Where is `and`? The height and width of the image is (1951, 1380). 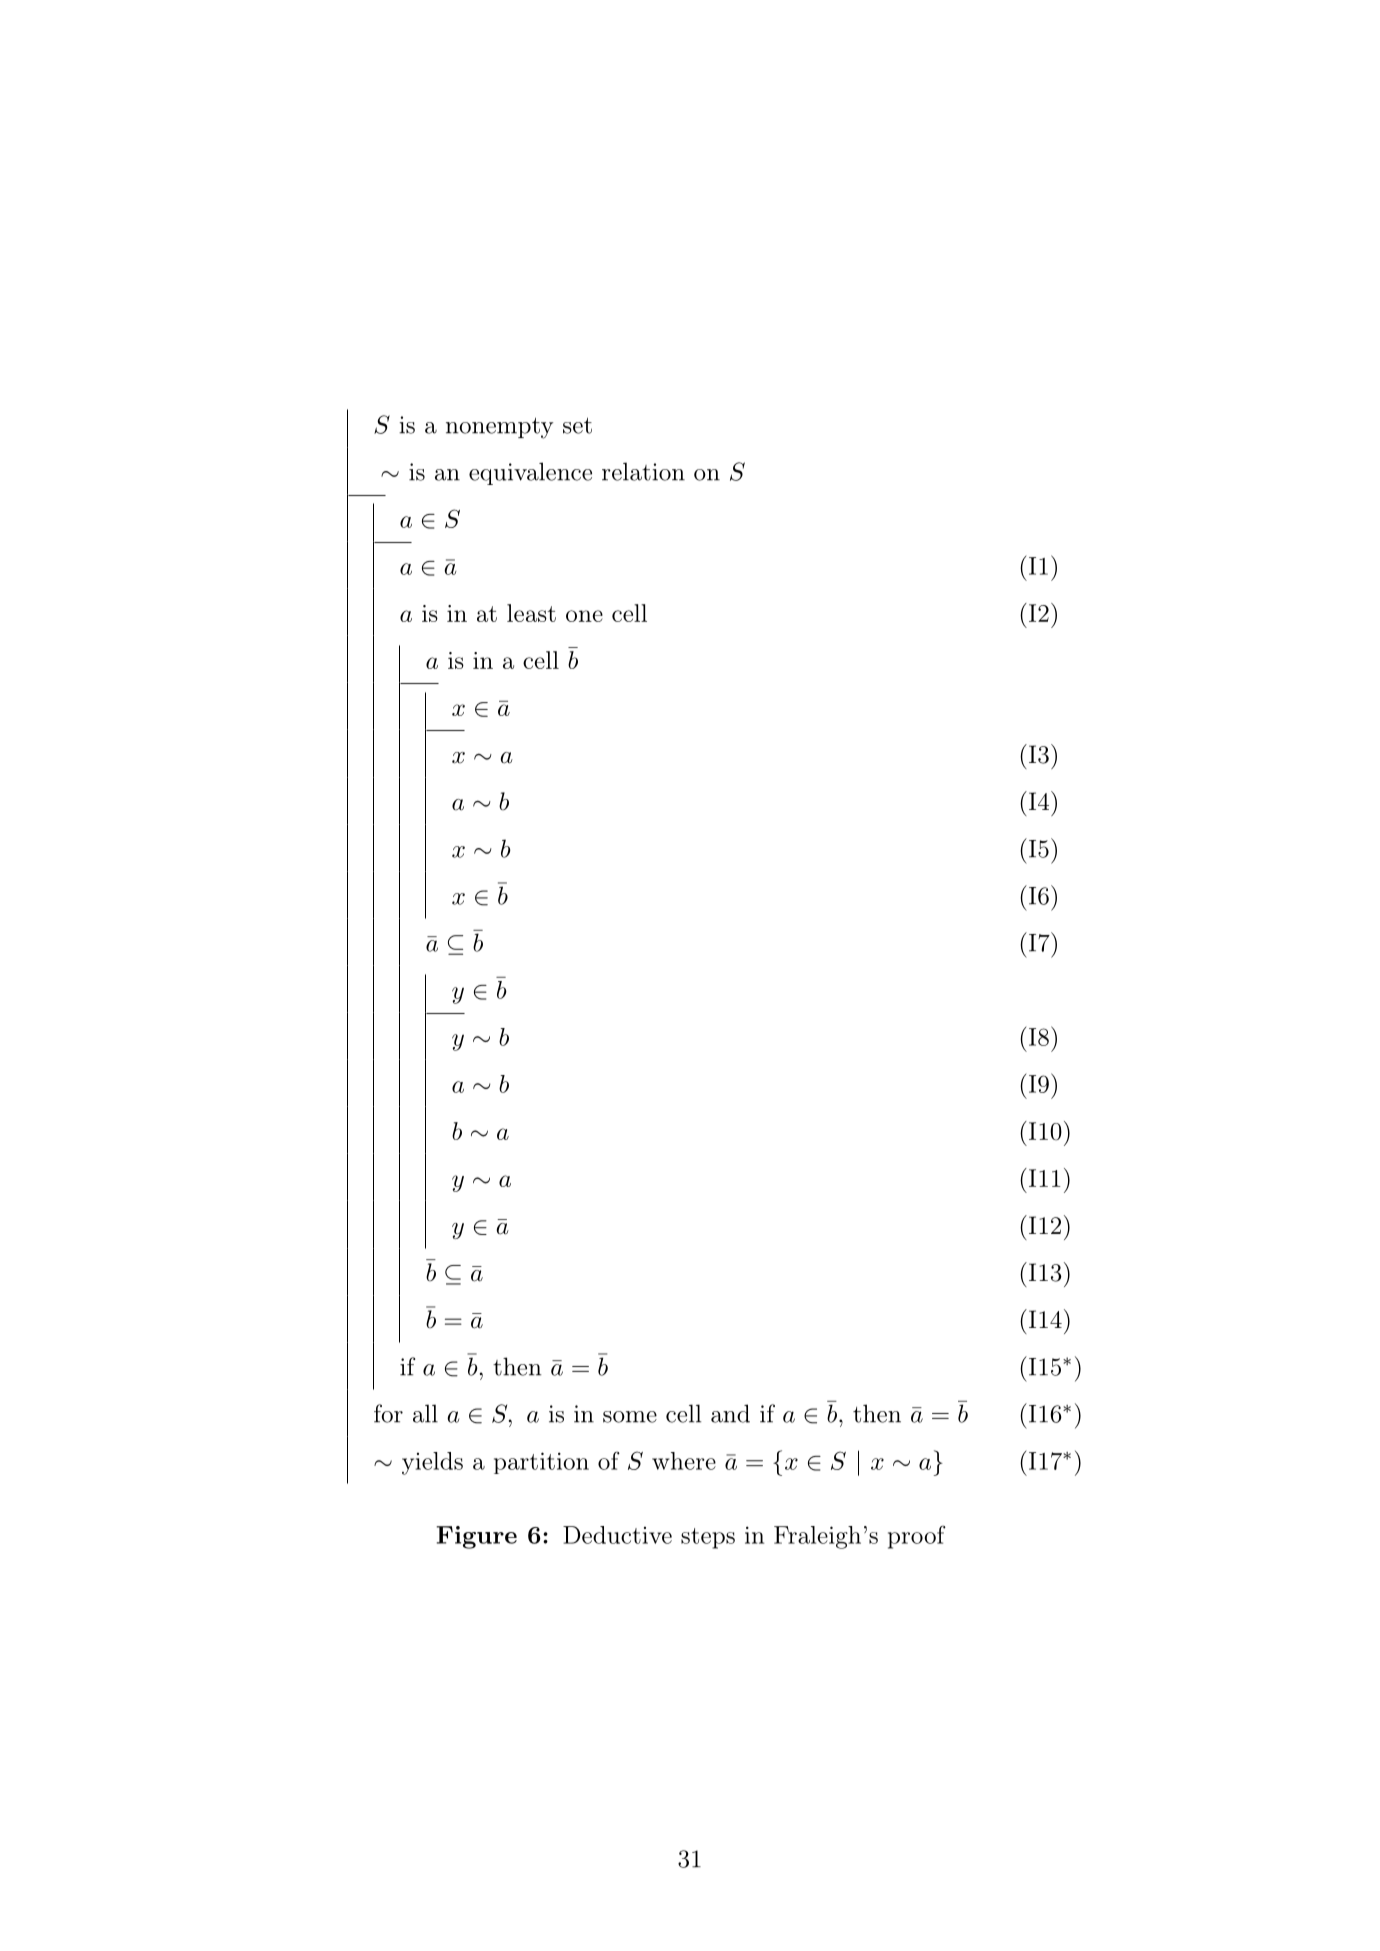 and is located at coordinates (730, 1413).
